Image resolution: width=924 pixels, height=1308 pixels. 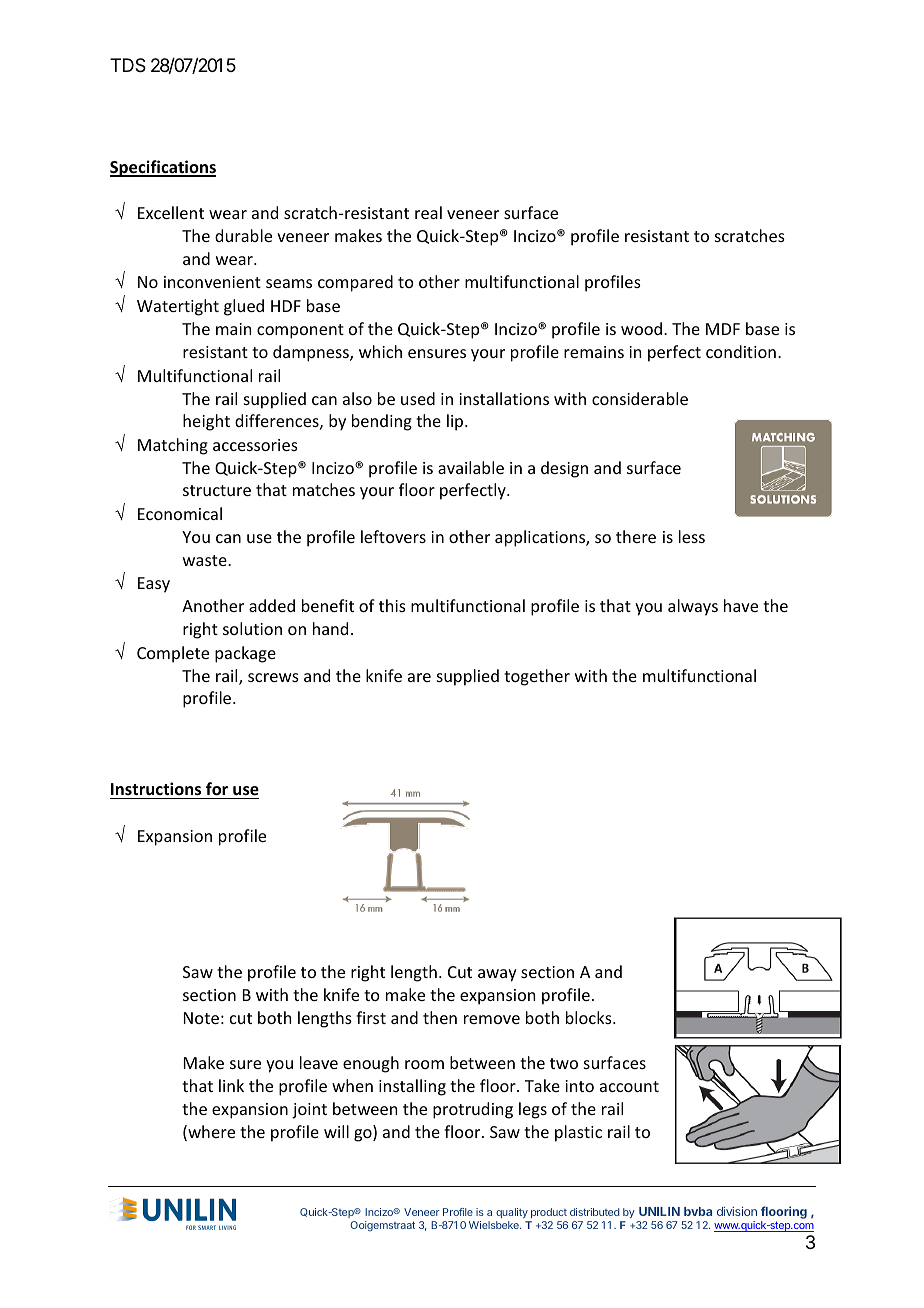 I want to click on away, so click(x=497, y=975).
